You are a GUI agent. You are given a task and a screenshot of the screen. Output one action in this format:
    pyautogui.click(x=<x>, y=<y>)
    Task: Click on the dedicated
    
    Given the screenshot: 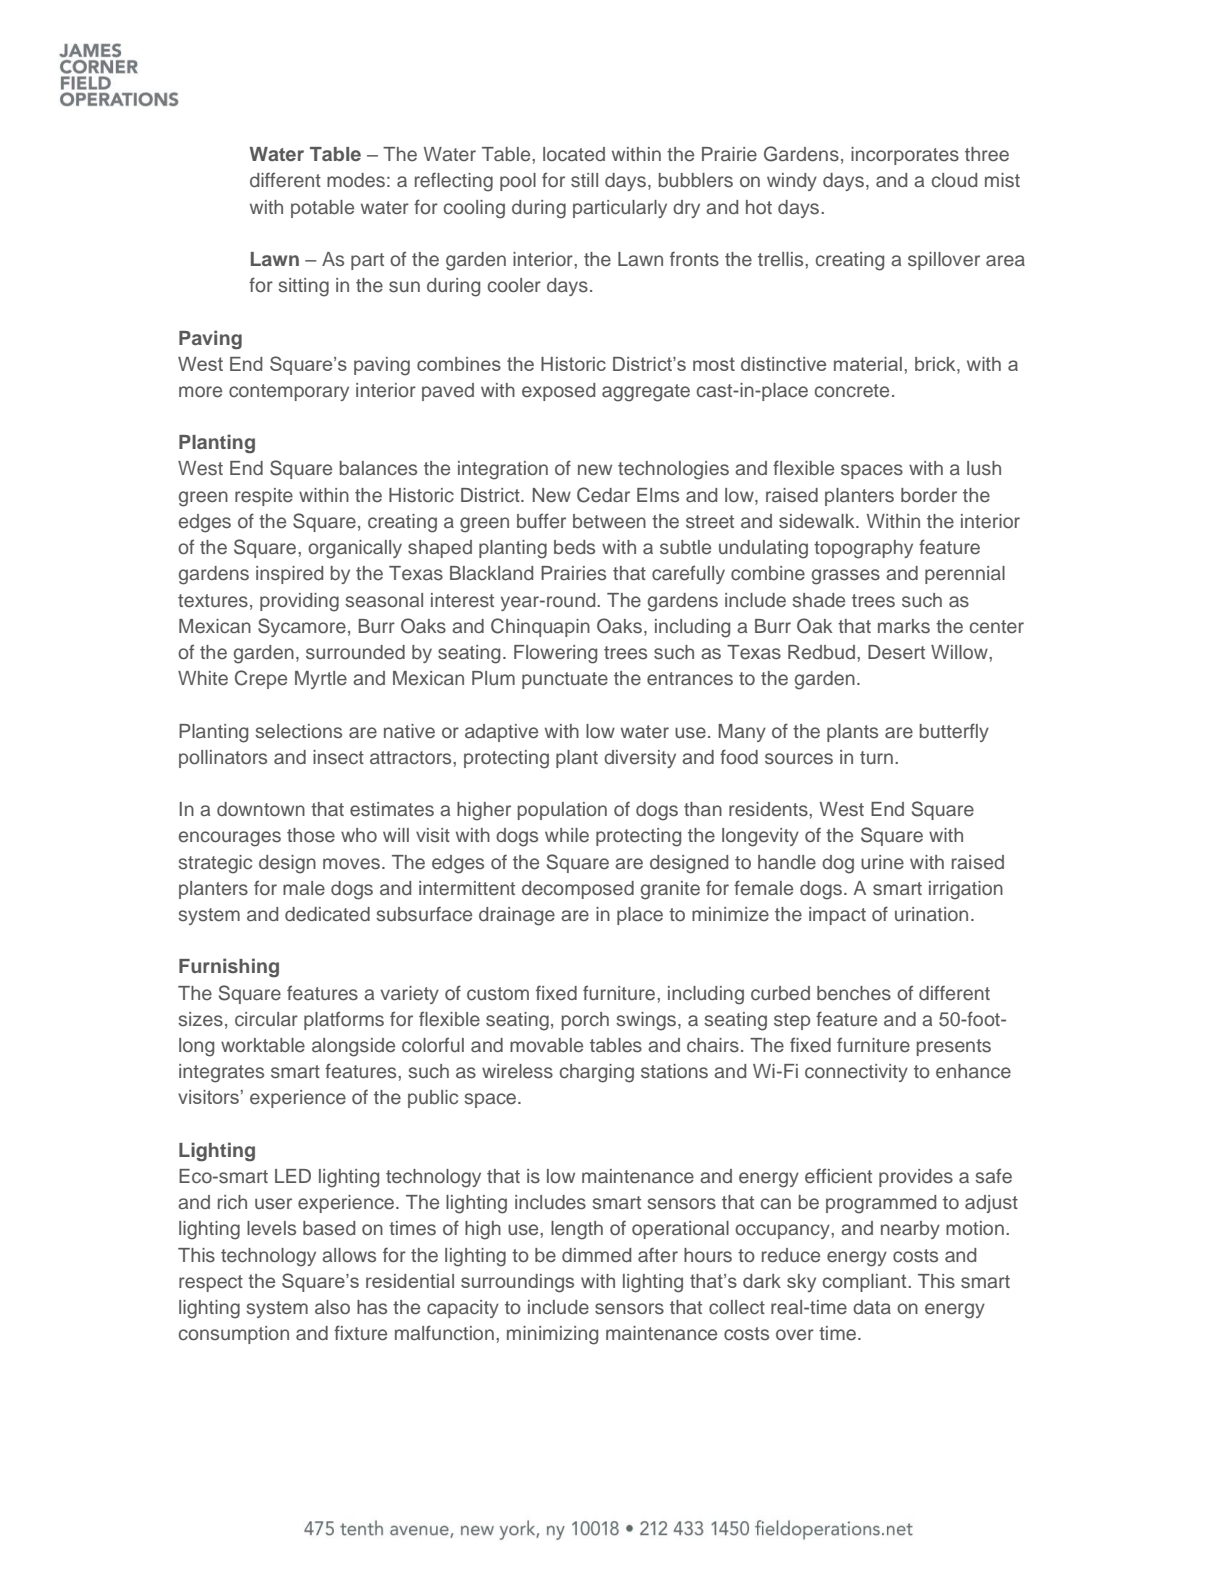 What is the action you would take?
    pyautogui.click(x=327, y=914)
